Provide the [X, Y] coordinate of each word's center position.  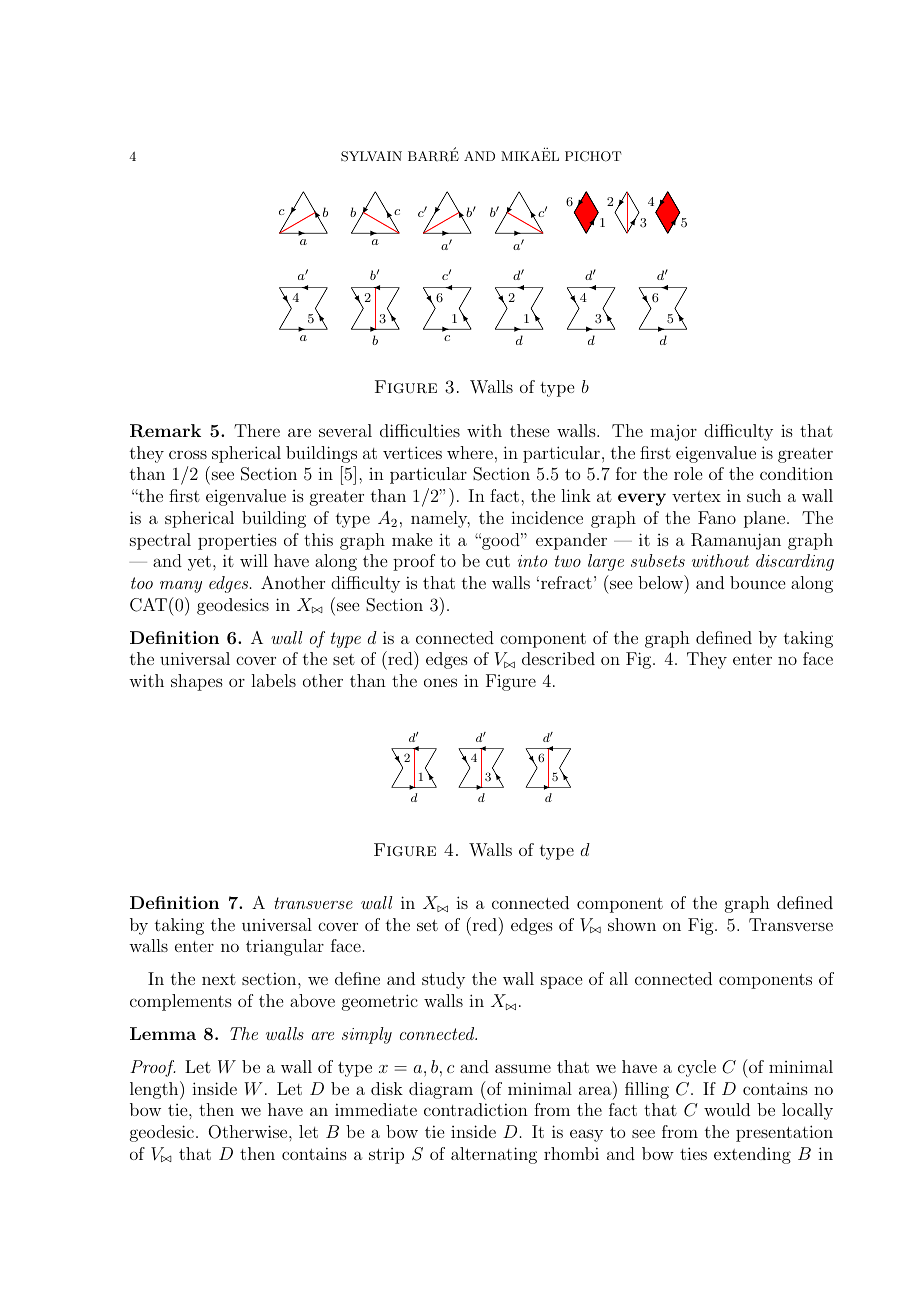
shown [632, 924]
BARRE [433, 155]
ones [440, 682]
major [673, 433]
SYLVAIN [371, 156]
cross [188, 454]
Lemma [163, 1033]
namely [440, 519]
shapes [197, 682]
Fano [717, 517]
